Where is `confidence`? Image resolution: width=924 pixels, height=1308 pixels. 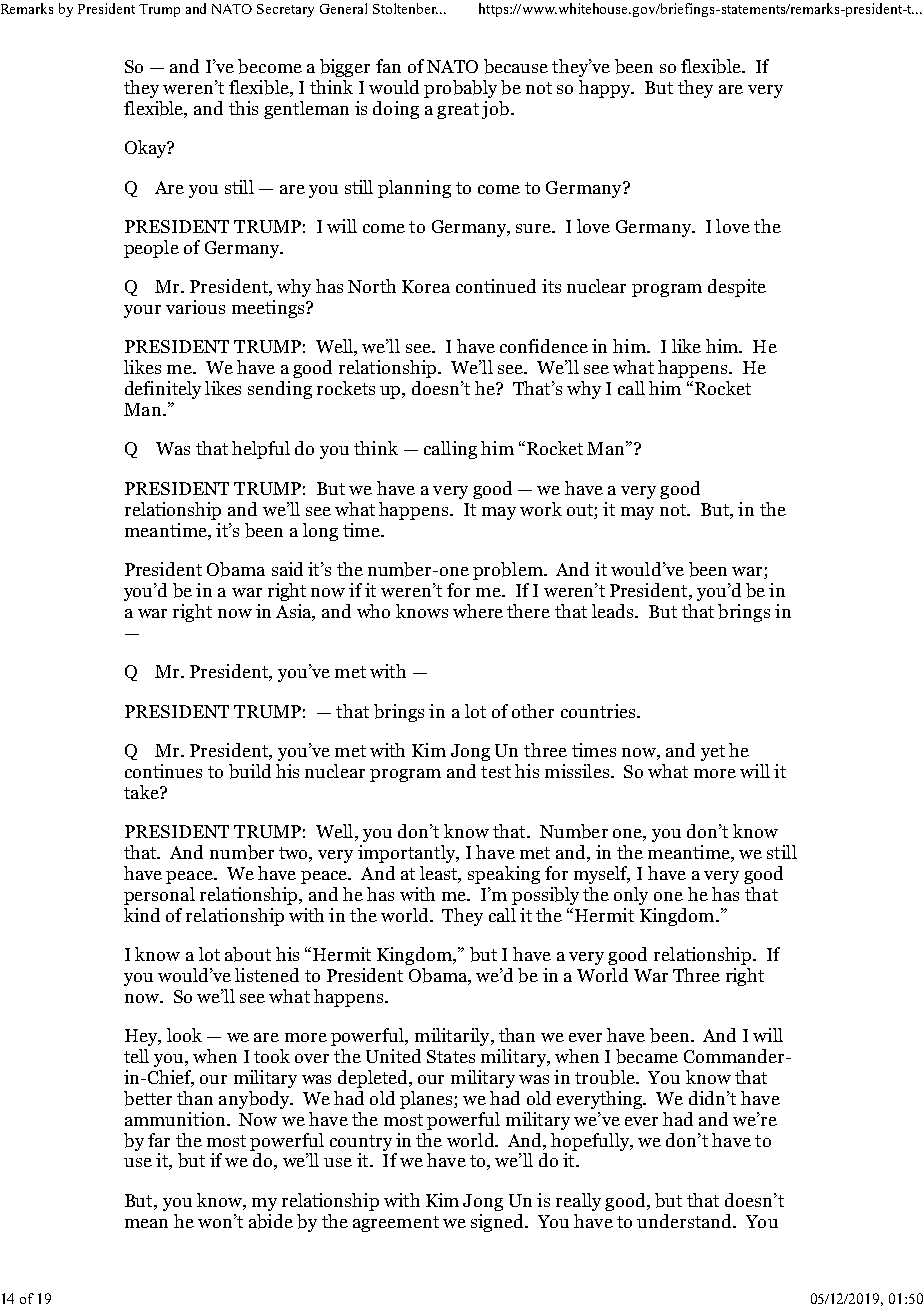 confidence is located at coordinates (544, 346).
